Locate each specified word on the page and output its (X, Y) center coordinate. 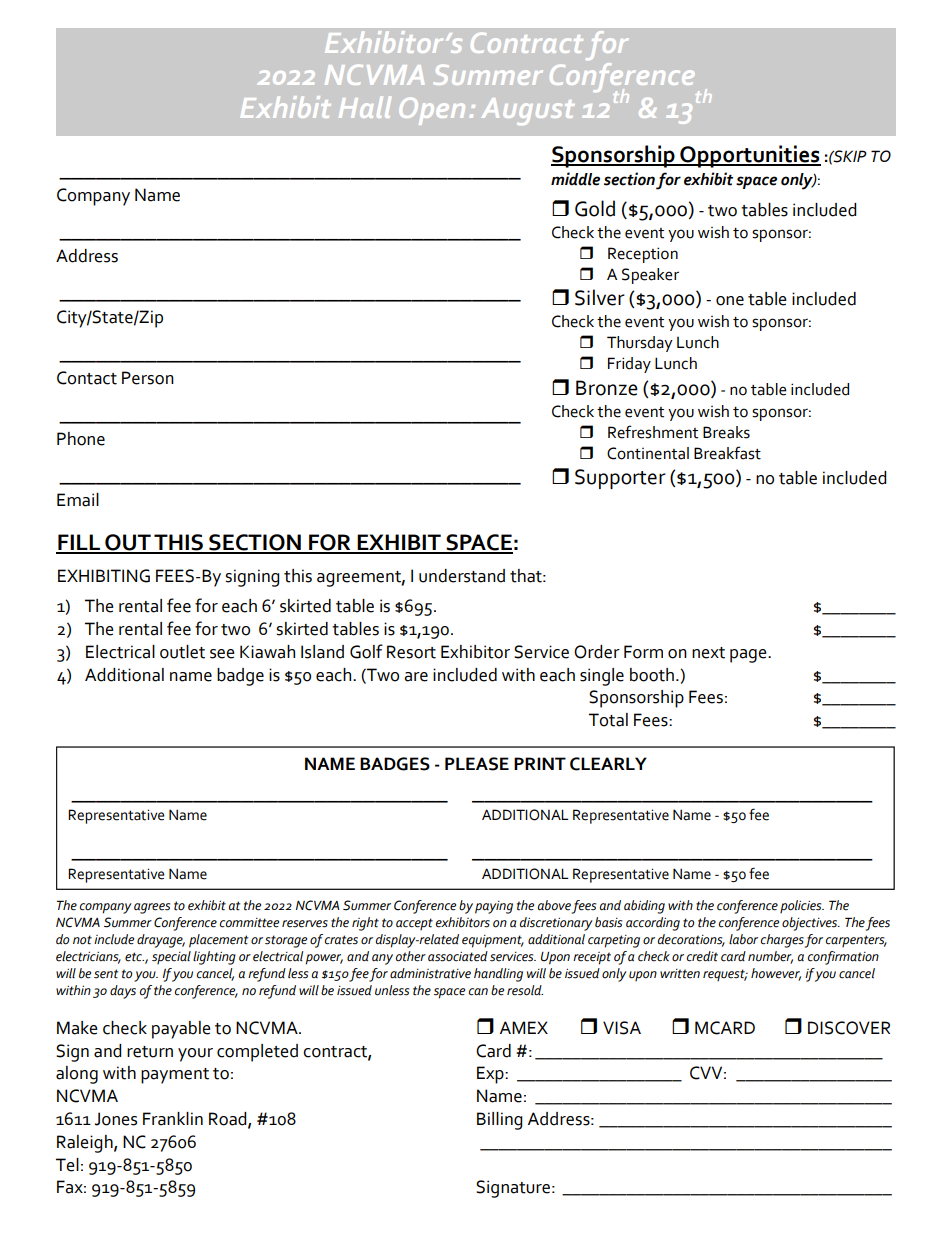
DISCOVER (849, 1028)
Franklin (173, 1119)
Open (432, 111)
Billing (499, 1121)
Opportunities (749, 156)
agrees (152, 908)
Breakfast (727, 453)
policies (802, 906)
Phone (81, 439)
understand (462, 576)
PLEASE (477, 764)
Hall (365, 107)
